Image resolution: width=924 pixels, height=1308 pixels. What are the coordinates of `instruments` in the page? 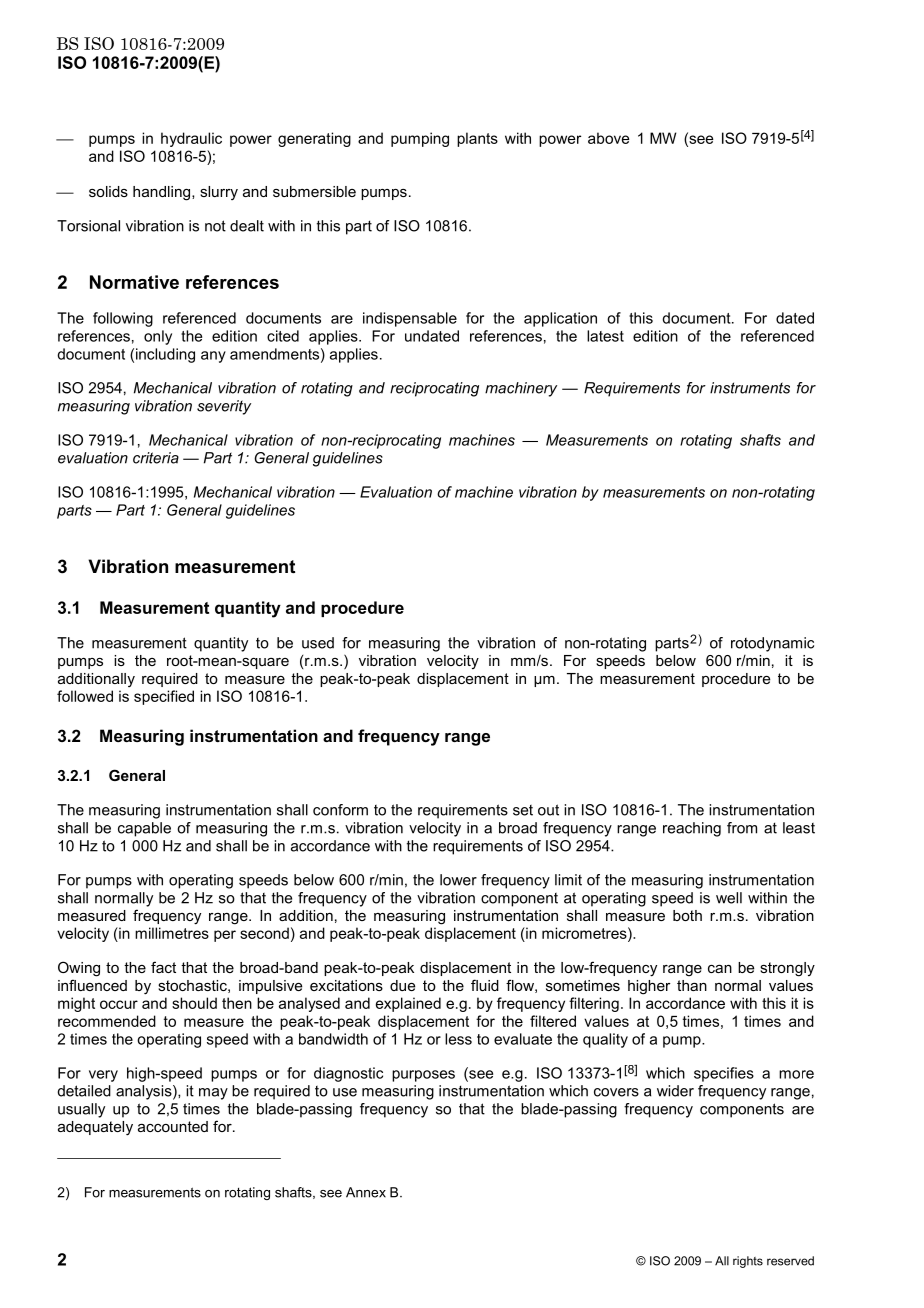 It's located at (750, 388).
